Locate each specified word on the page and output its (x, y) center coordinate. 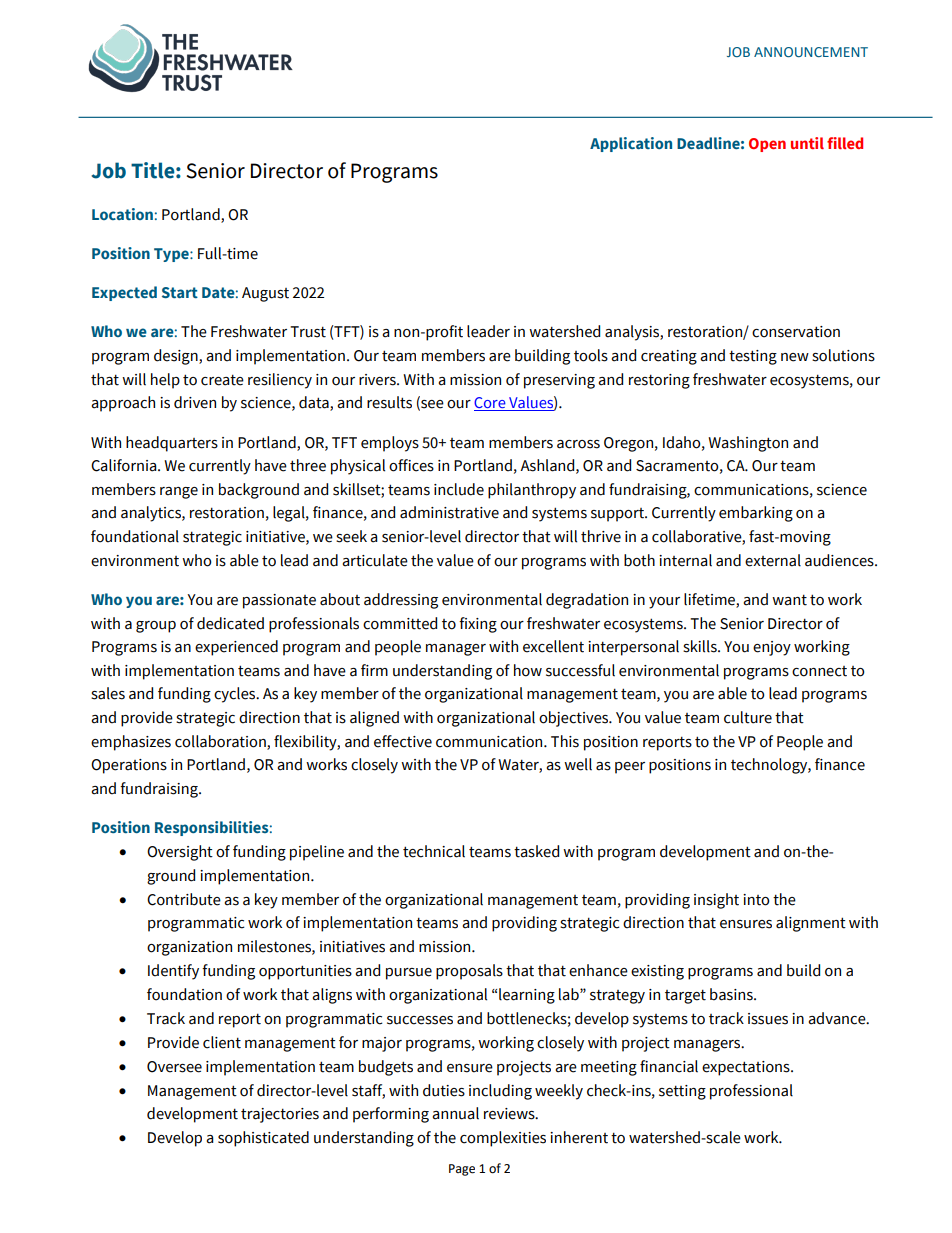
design (177, 357)
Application (631, 144)
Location (122, 214)
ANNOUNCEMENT (811, 52)
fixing (478, 625)
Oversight (180, 853)
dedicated (230, 623)
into (756, 900)
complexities (503, 1139)
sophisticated (263, 1139)
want (789, 600)
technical (434, 851)
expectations (747, 1068)
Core (491, 404)
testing (753, 357)
